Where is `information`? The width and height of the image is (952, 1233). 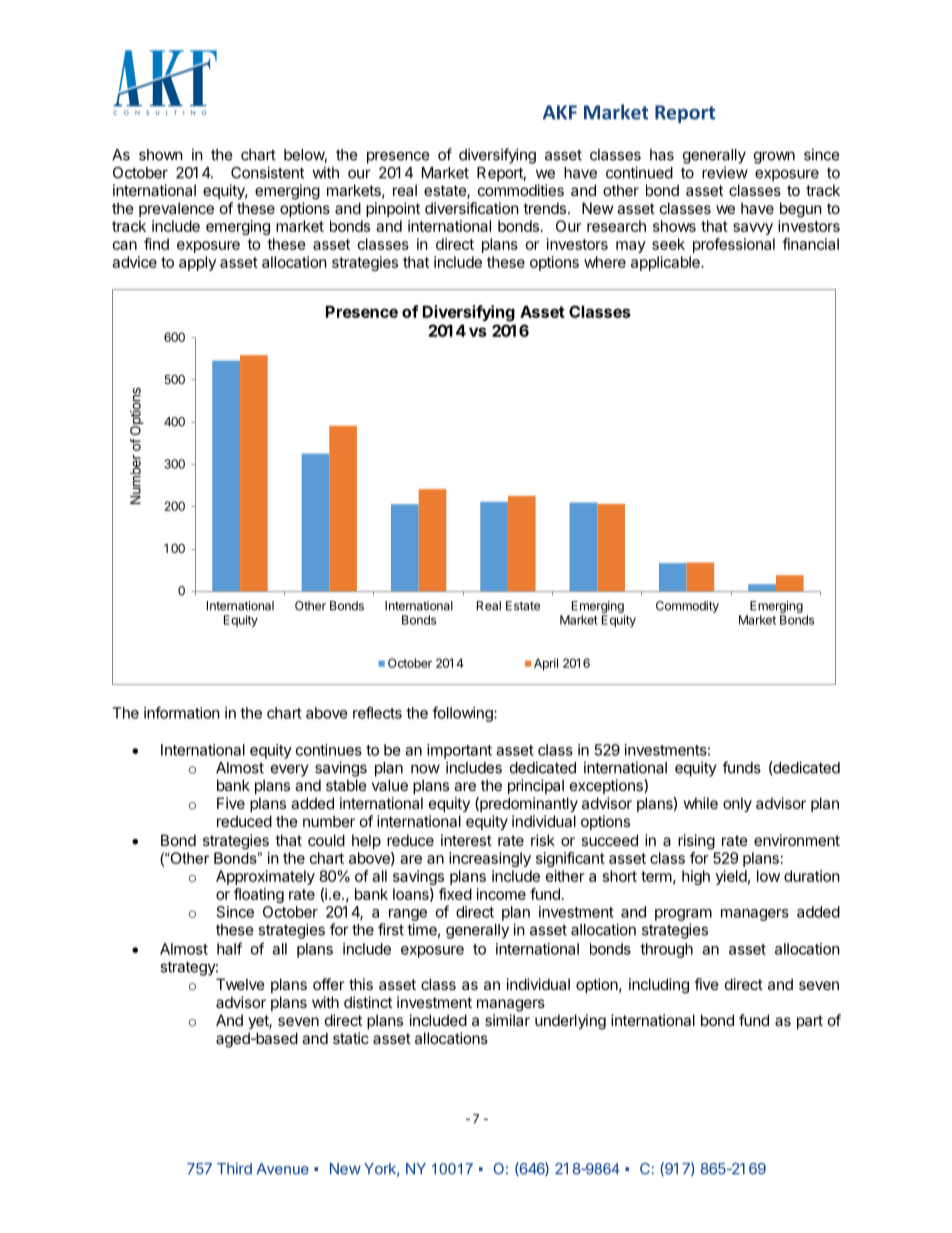
information is located at coordinates (182, 712).
